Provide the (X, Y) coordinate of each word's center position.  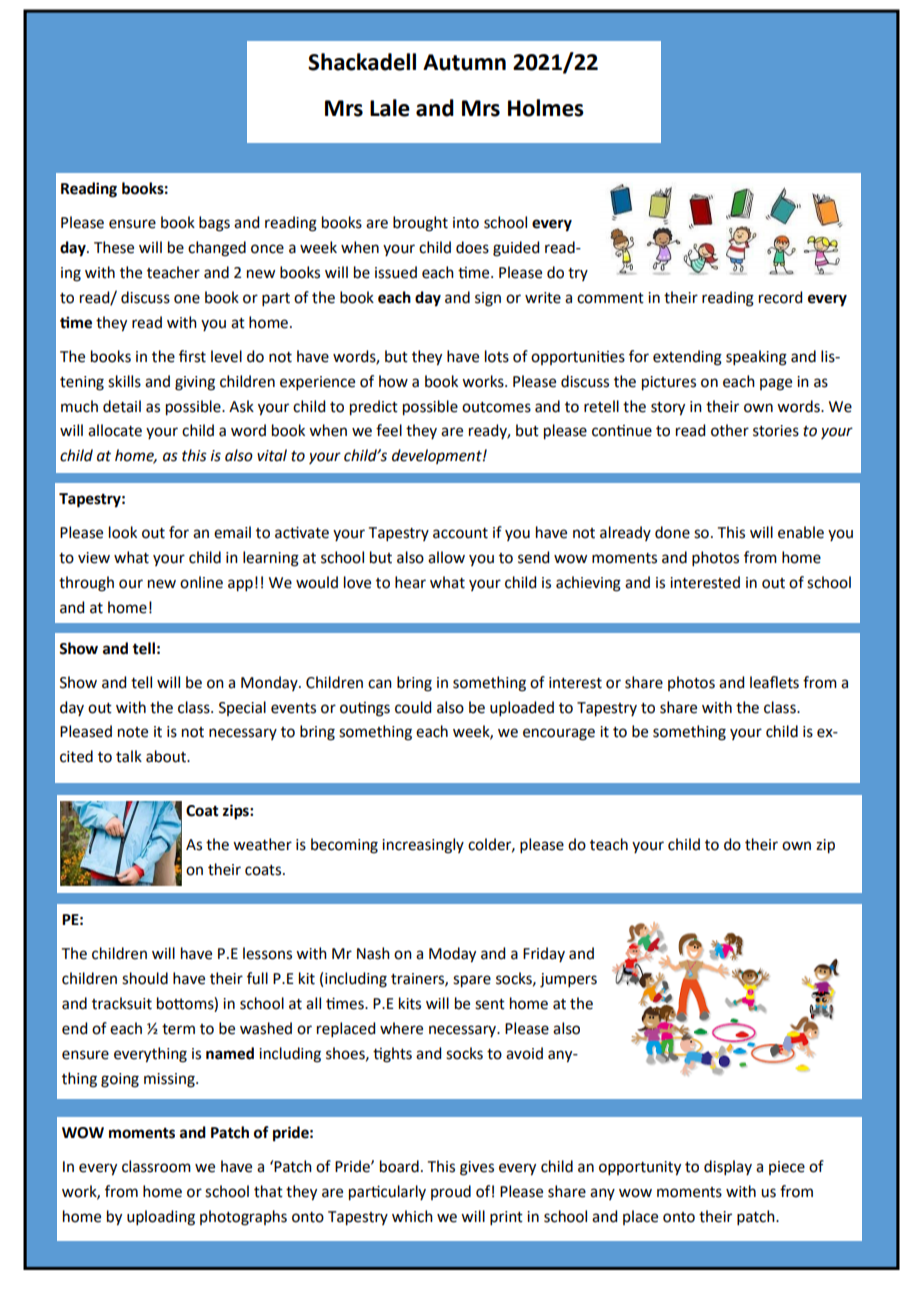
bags (214, 224)
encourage (559, 734)
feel (389, 430)
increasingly (423, 846)
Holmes (546, 108)
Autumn (464, 62)
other (730, 430)
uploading (161, 1218)
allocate (115, 430)
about (167, 756)
